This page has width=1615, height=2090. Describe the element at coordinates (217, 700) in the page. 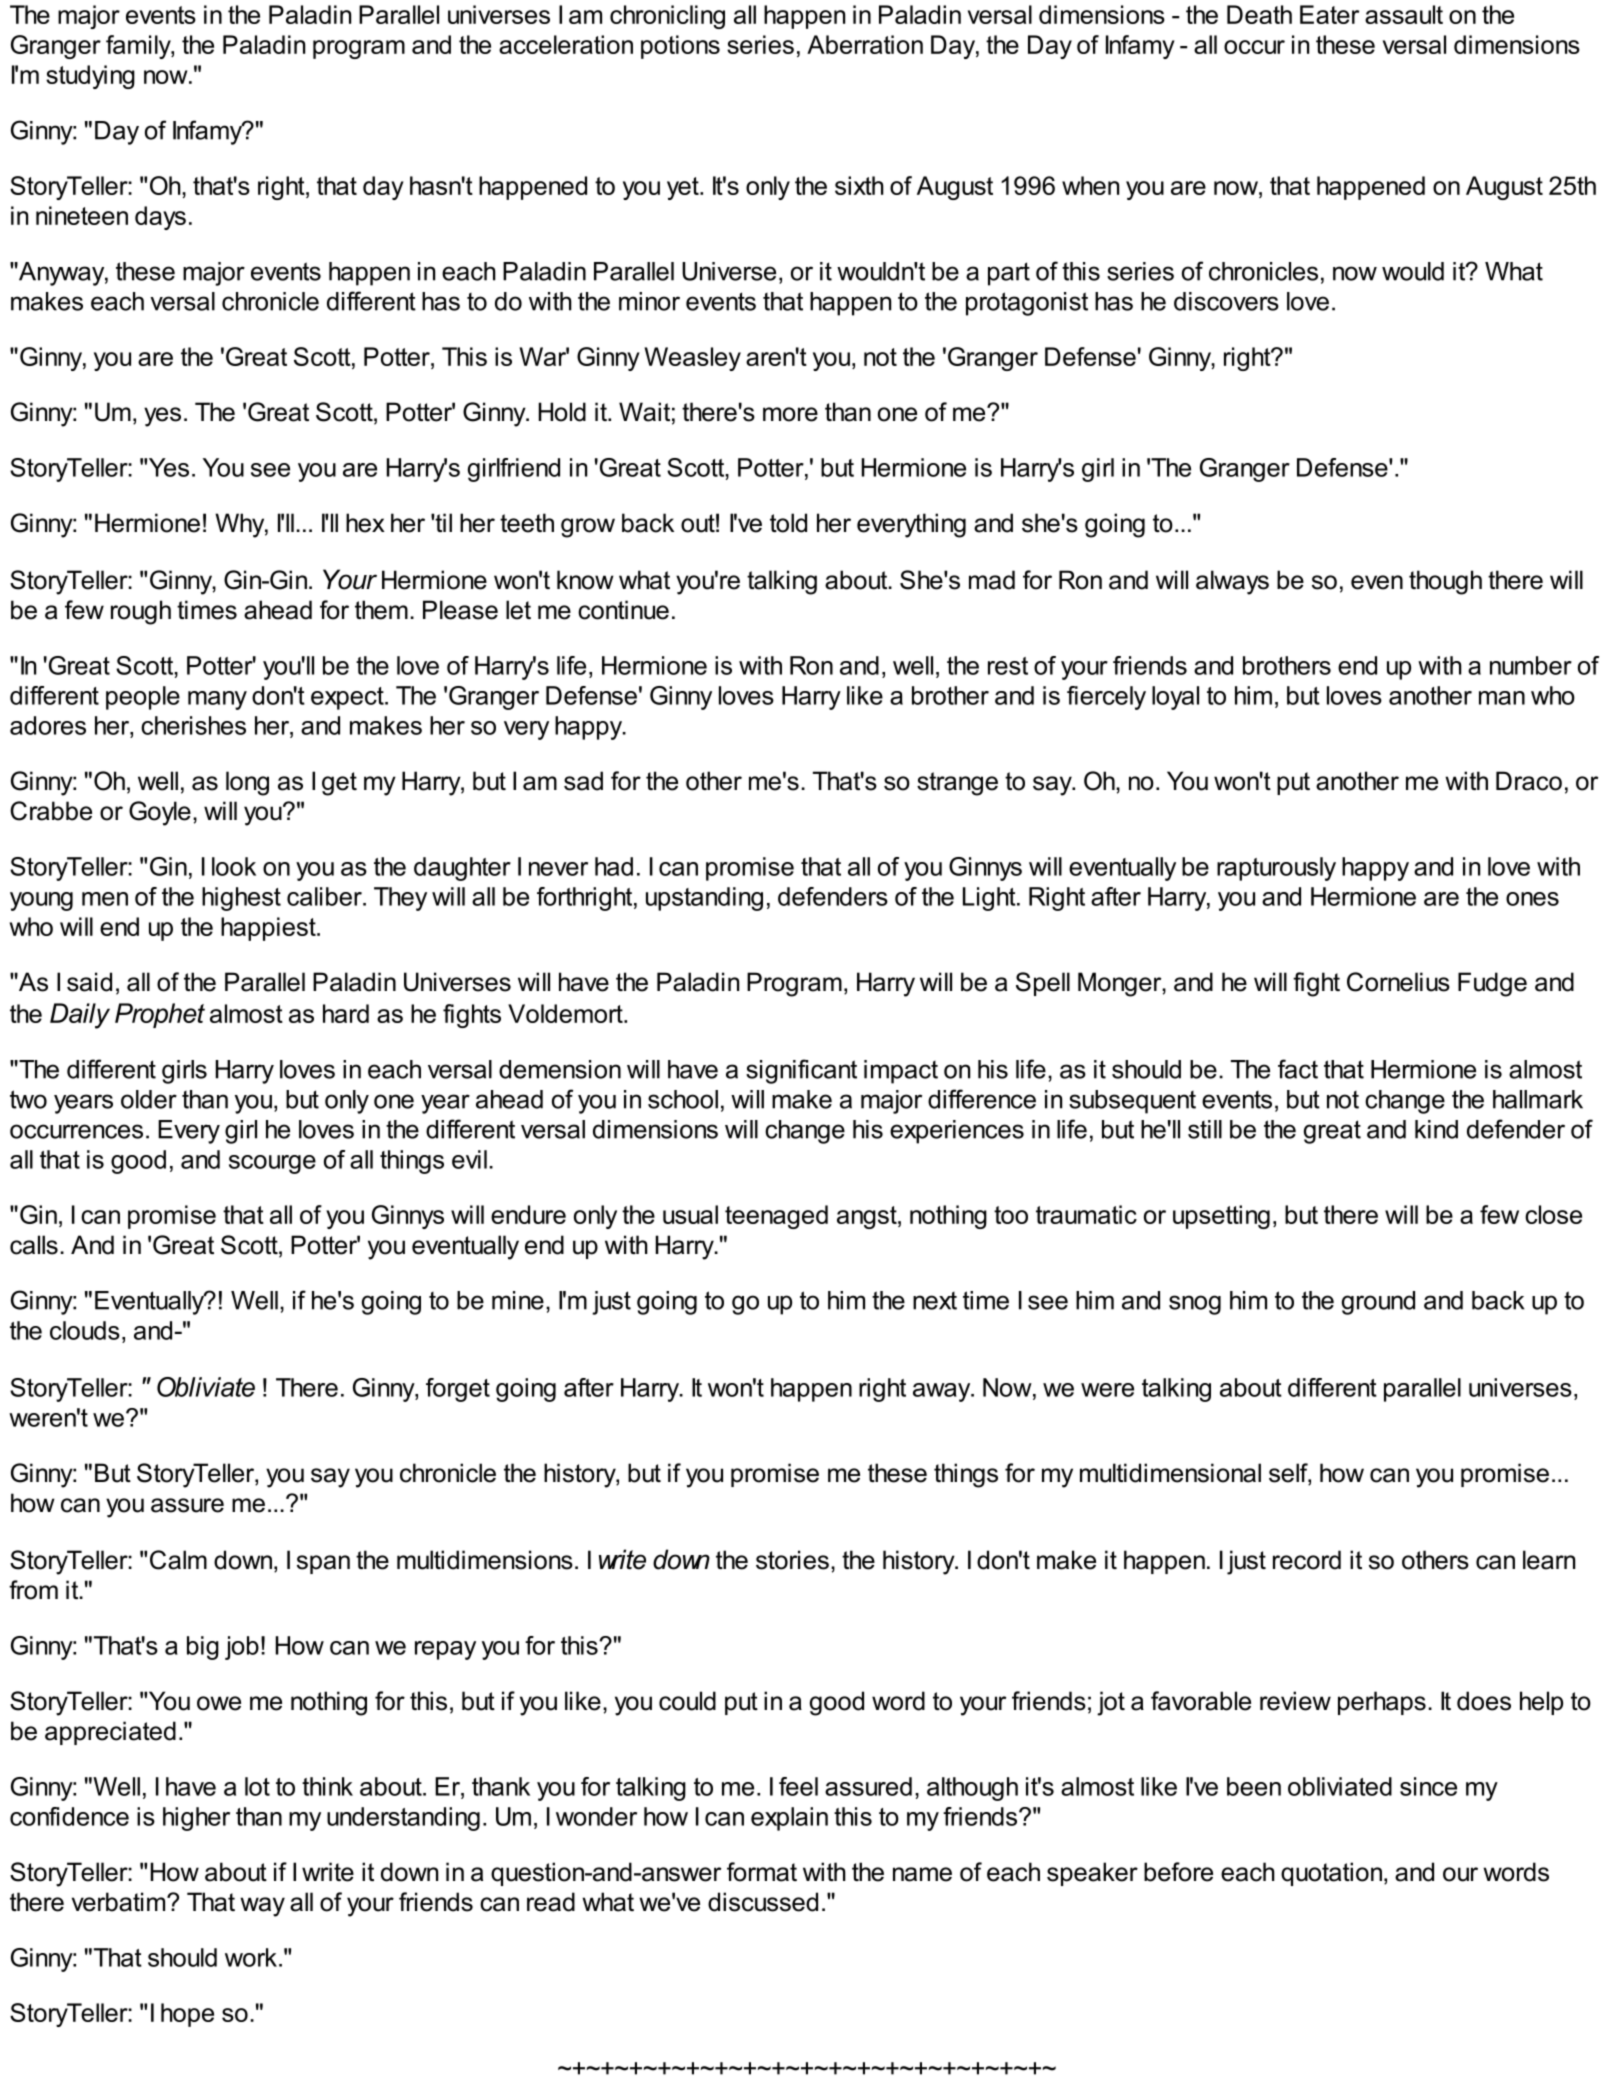

I see `many` at that location.
